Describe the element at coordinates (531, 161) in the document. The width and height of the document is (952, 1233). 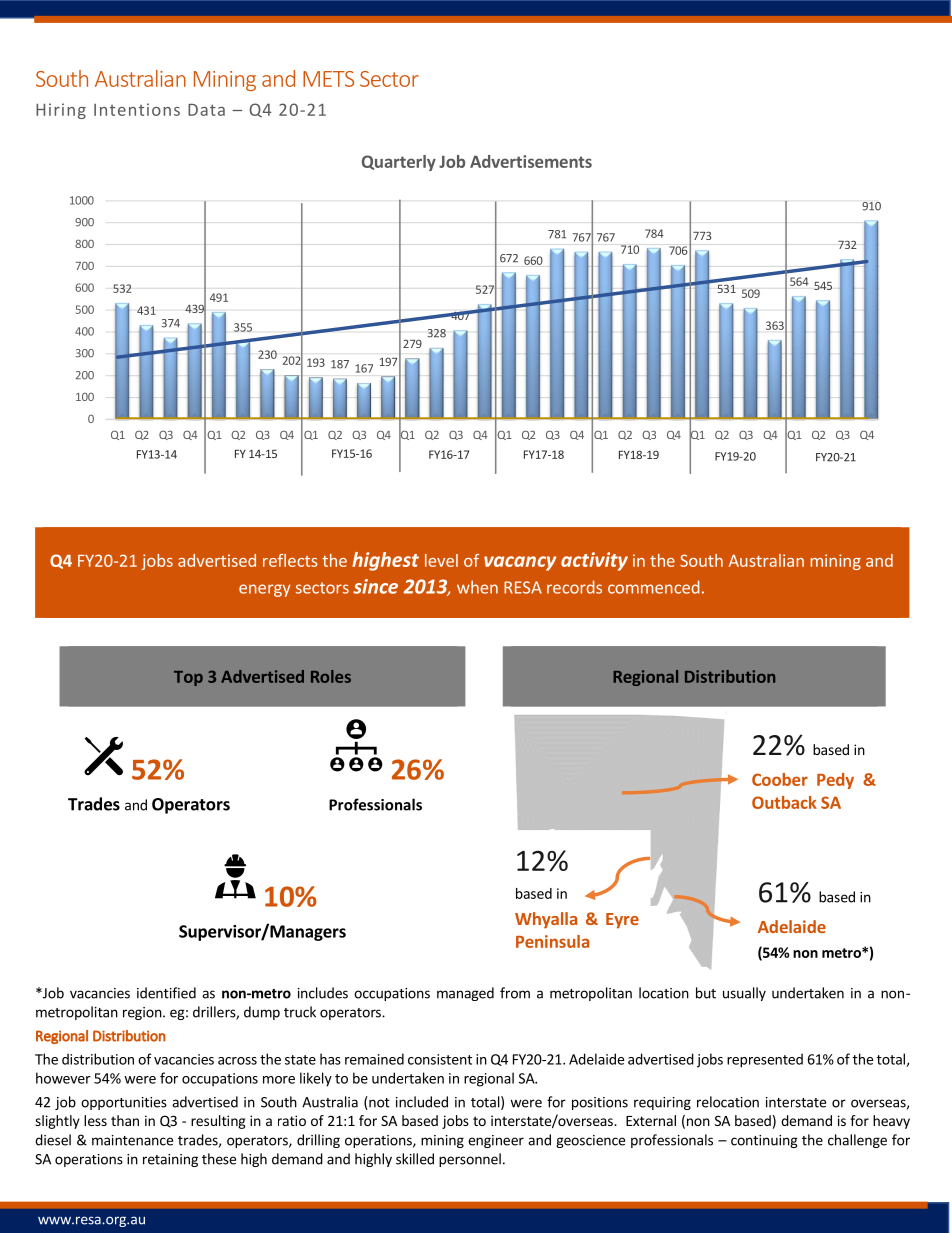
I see `Advertisements` at that location.
